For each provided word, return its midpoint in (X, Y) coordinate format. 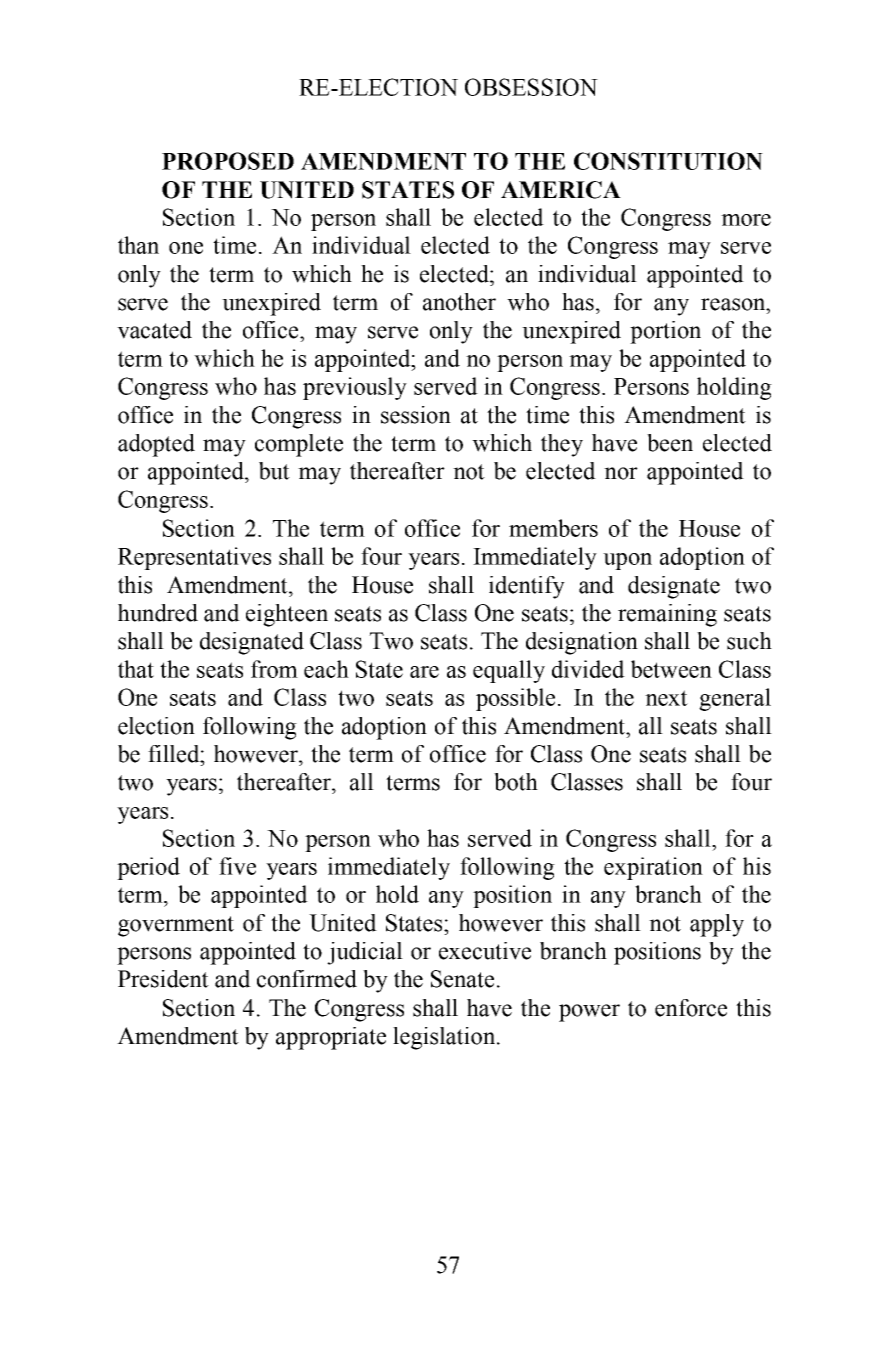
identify (527, 587)
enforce (691, 1008)
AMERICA (561, 190)
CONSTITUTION (668, 161)
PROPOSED (228, 161)
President (163, 979)
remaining (667, 615)
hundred (158, 613)
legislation (445, 1038)
